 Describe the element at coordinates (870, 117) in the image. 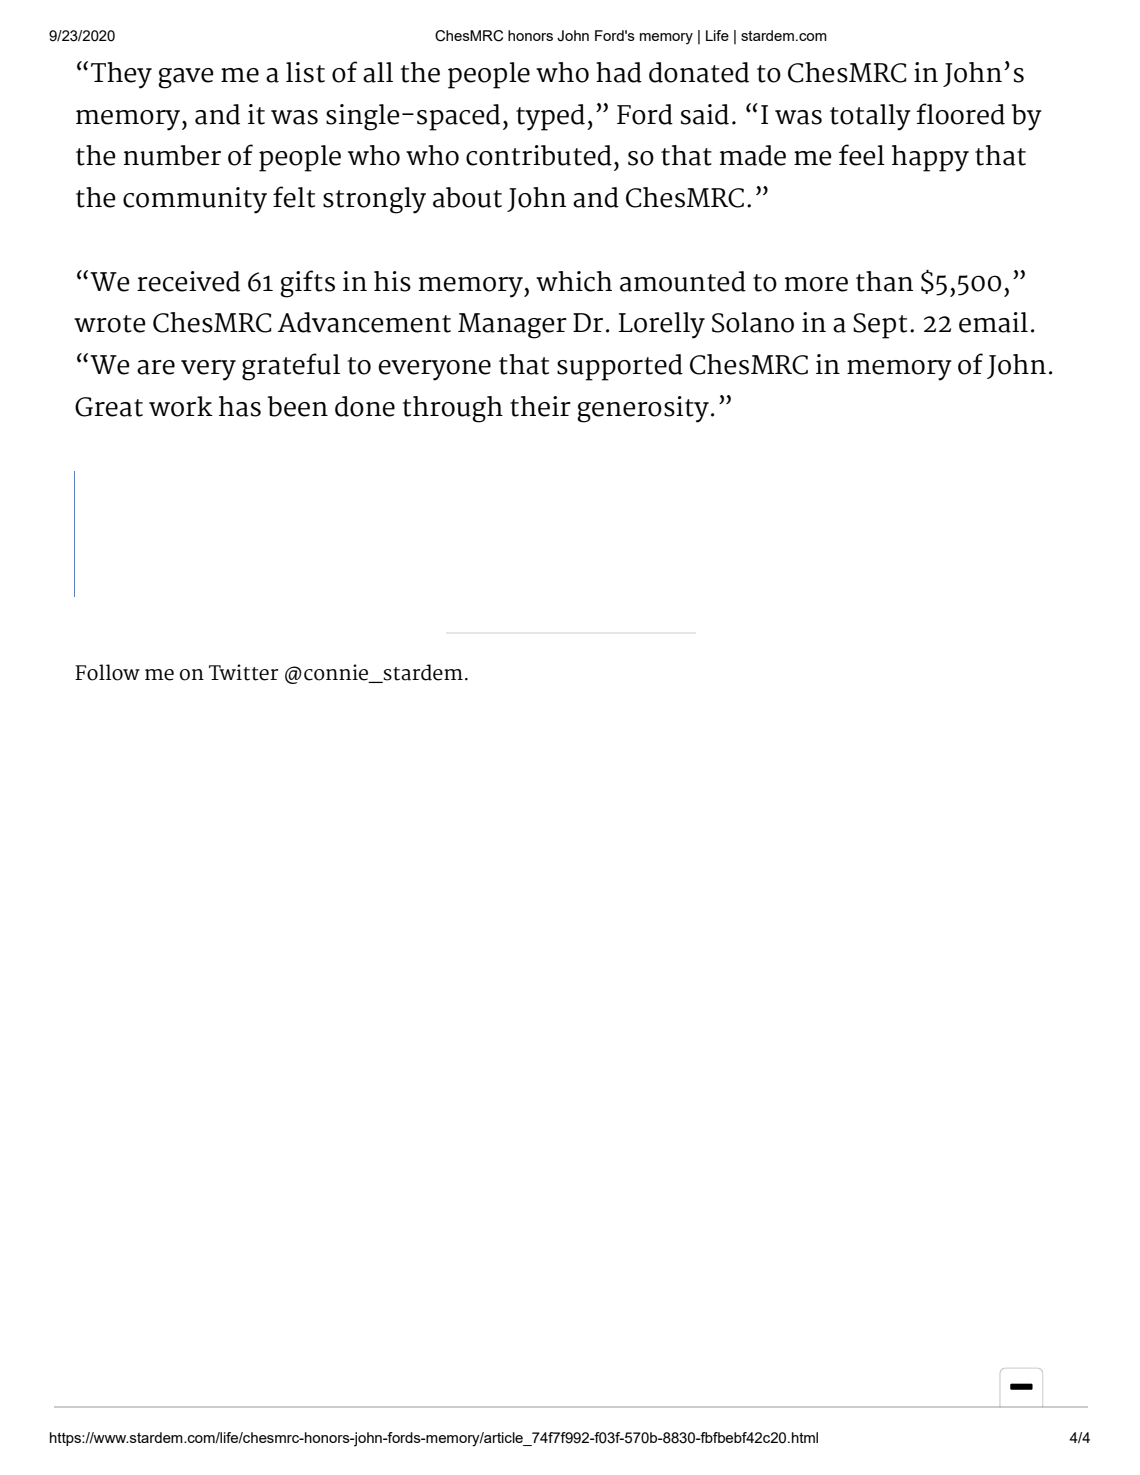

I see `totally` at that location.
